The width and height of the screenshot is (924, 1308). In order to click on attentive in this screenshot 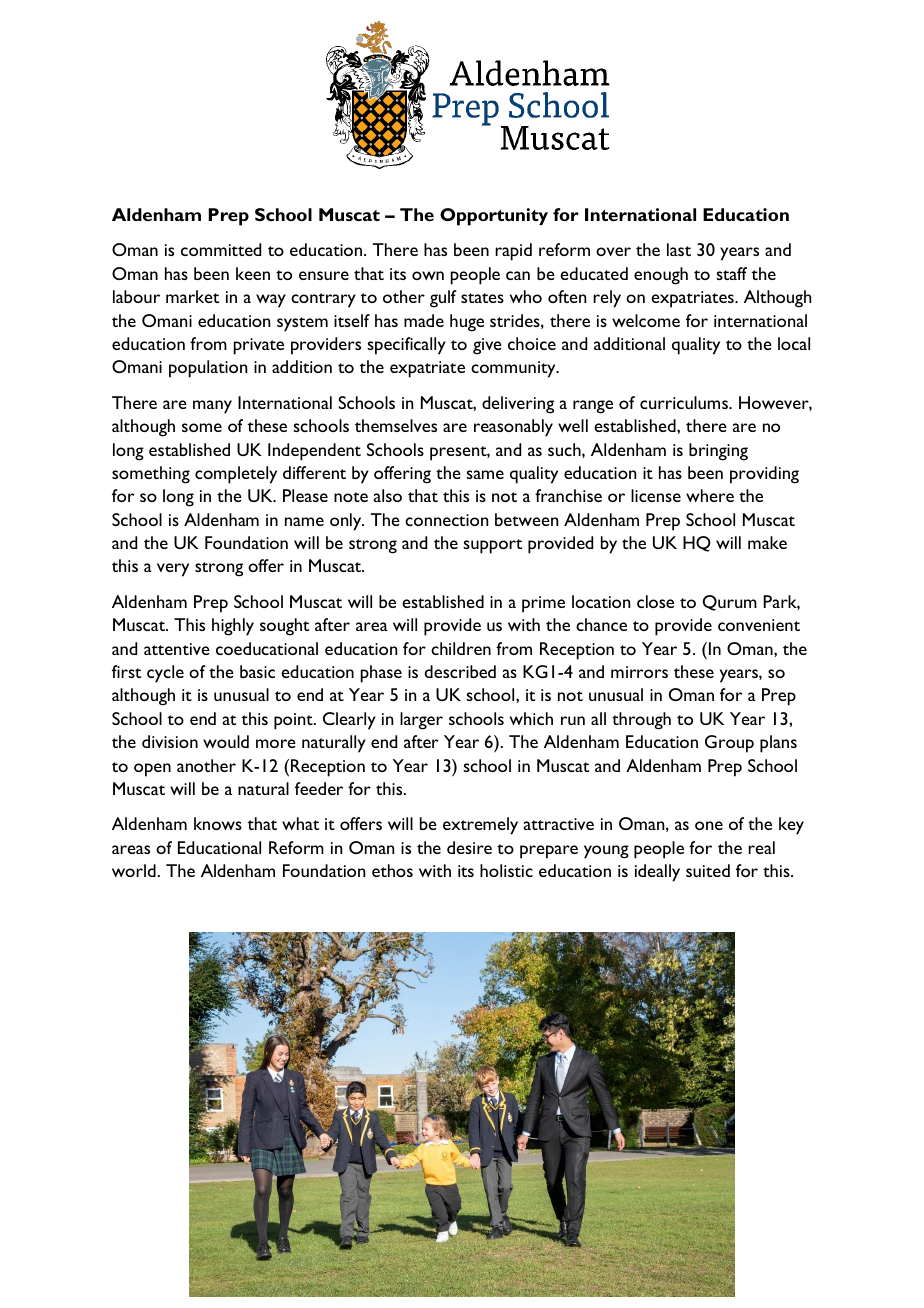, I will do `click(177, 649)`.
